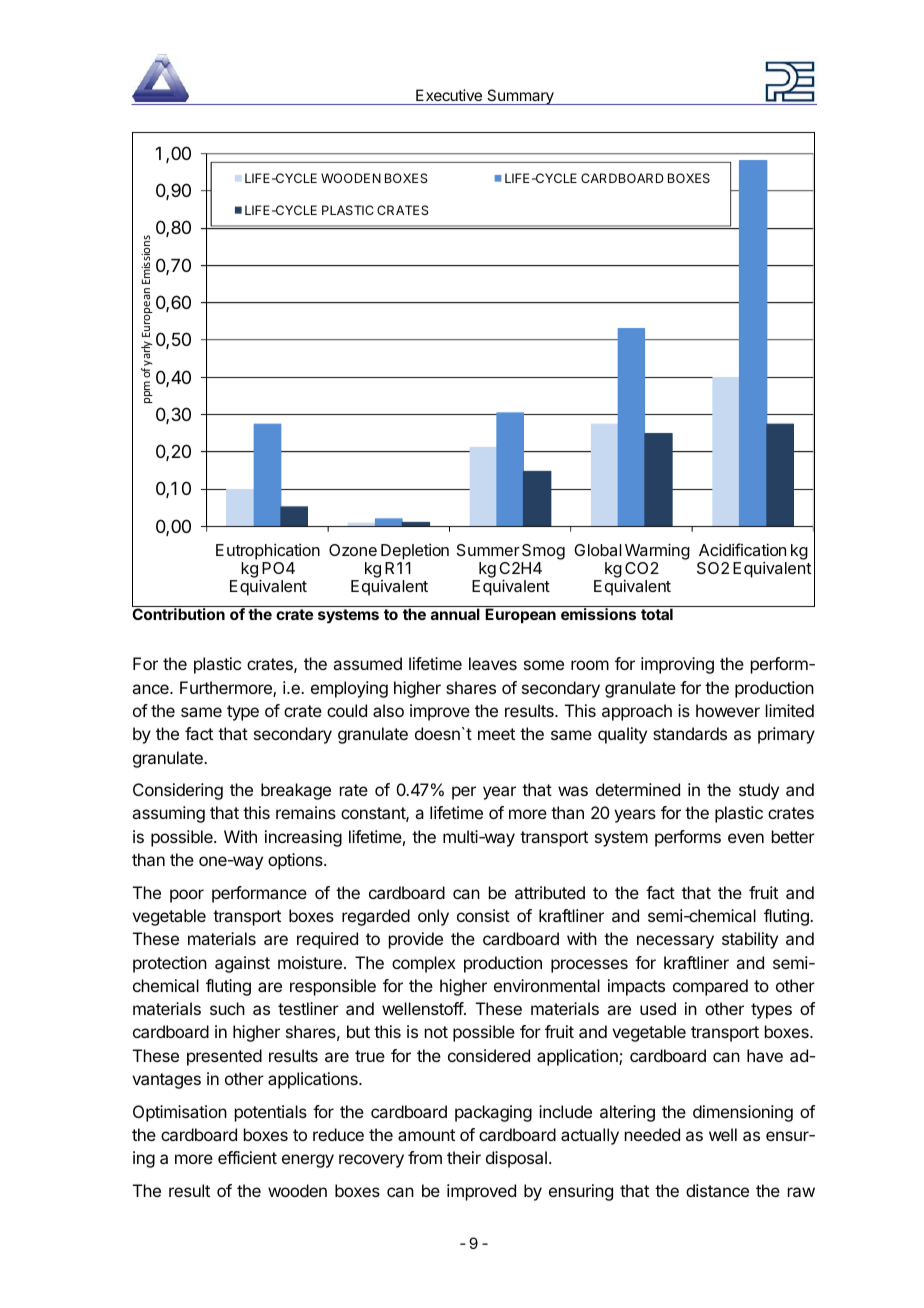 Image resolution: width=924 pixels, height=1308 pixels. I want to click on stability, so click(750, 940).
